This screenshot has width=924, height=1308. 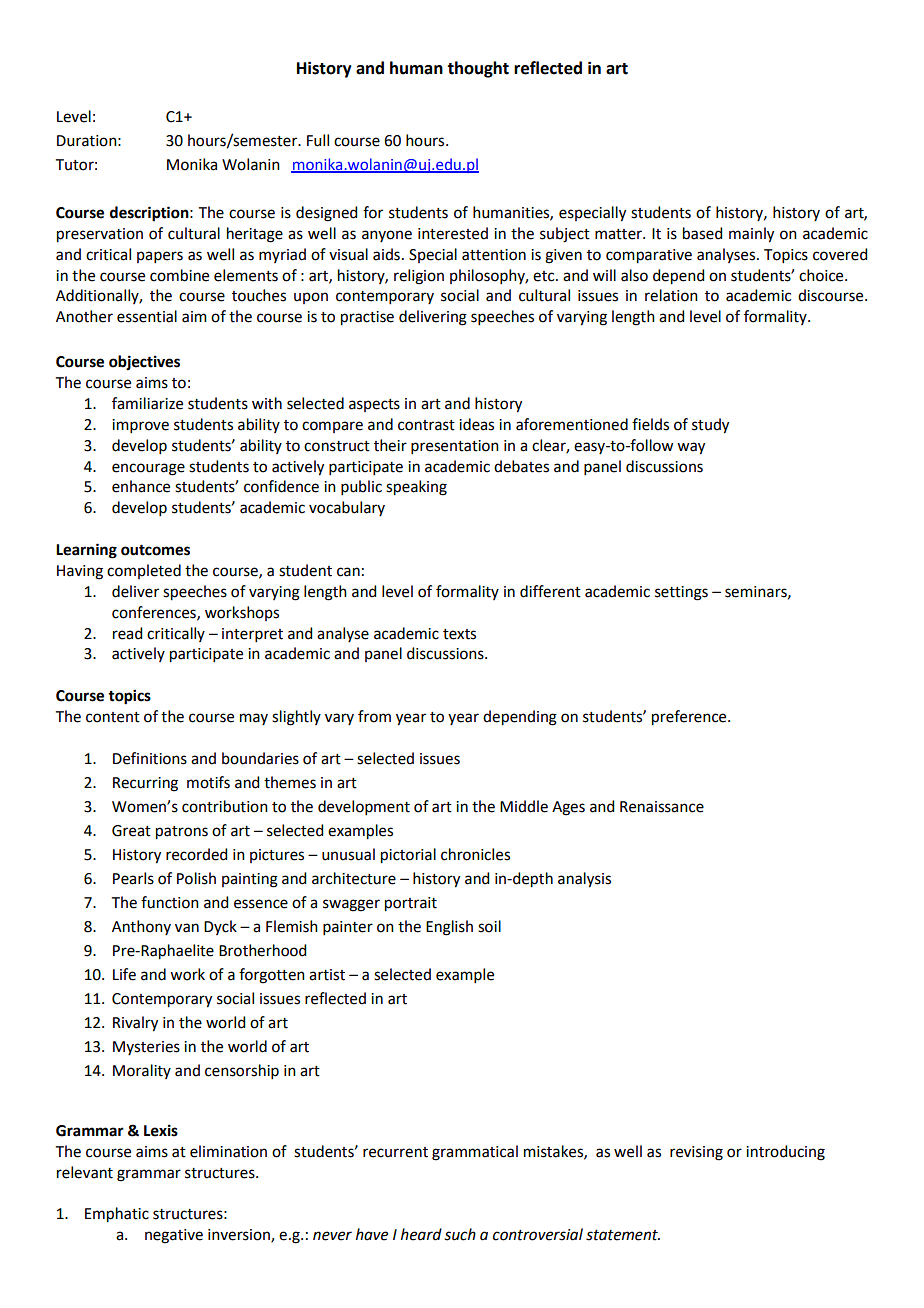 I want to click on chronicles, so click(x=475, y=854).
